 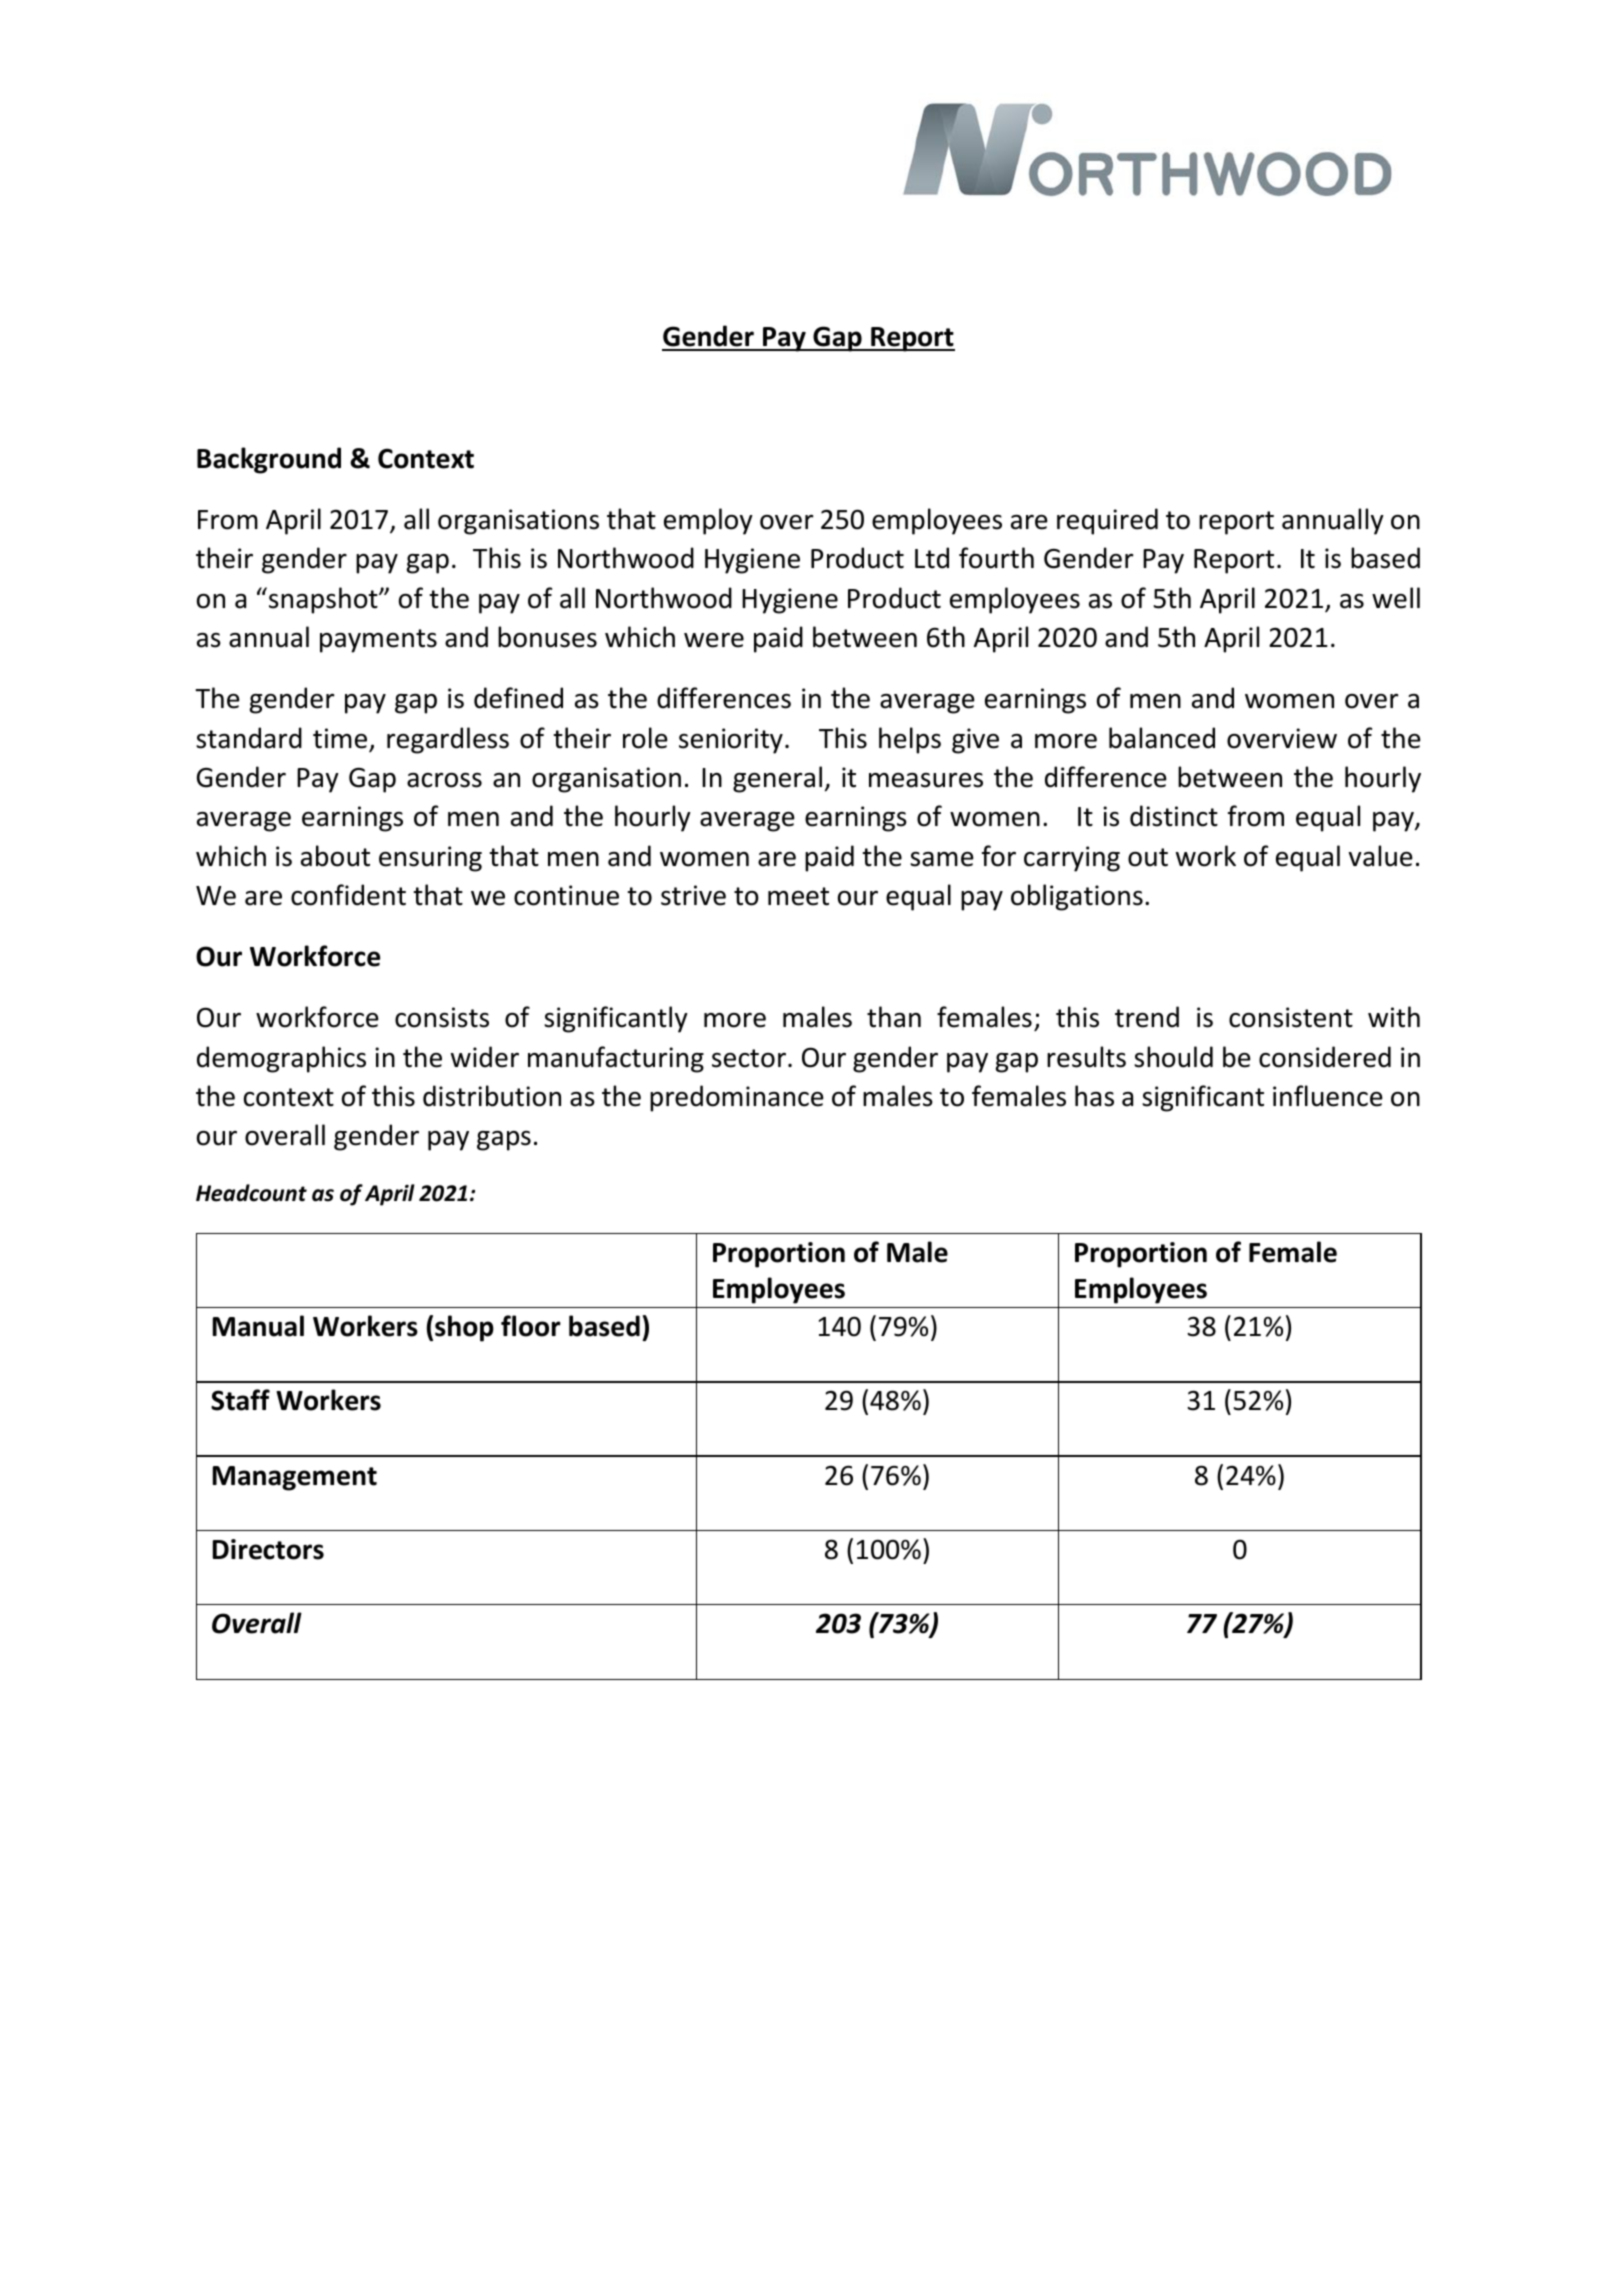 What do you see at coordinates (1162, 738) in the document?
I see `balanced` at bounding box center [1162, 738].
